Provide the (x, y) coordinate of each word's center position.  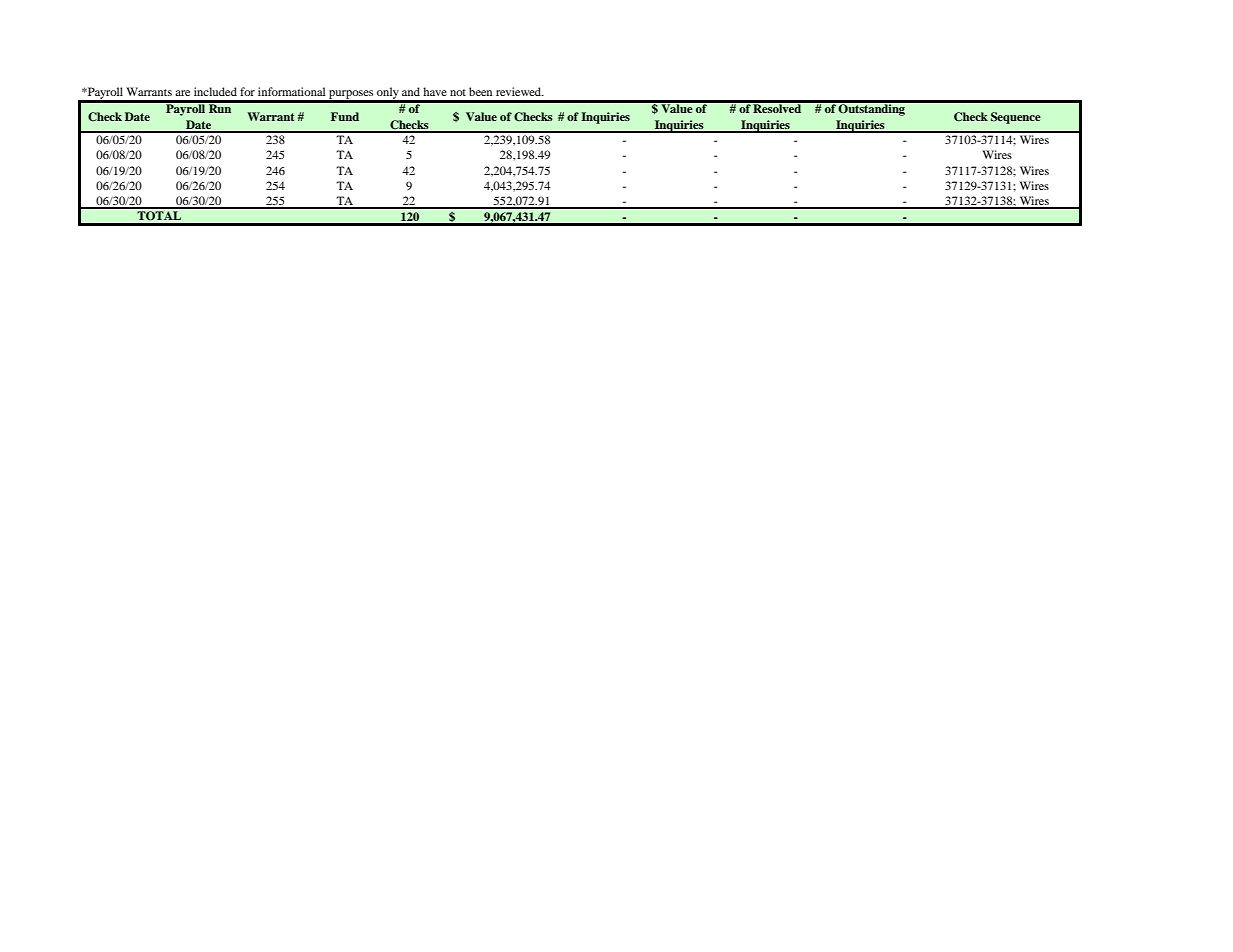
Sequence (1016, 118)
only (388, 94)
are (182, 93)
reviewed (520, 91)
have (435, 91)
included (215, 91)
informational (291, 91)
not (458, 92)
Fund (345, 116)
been (480, 91)
